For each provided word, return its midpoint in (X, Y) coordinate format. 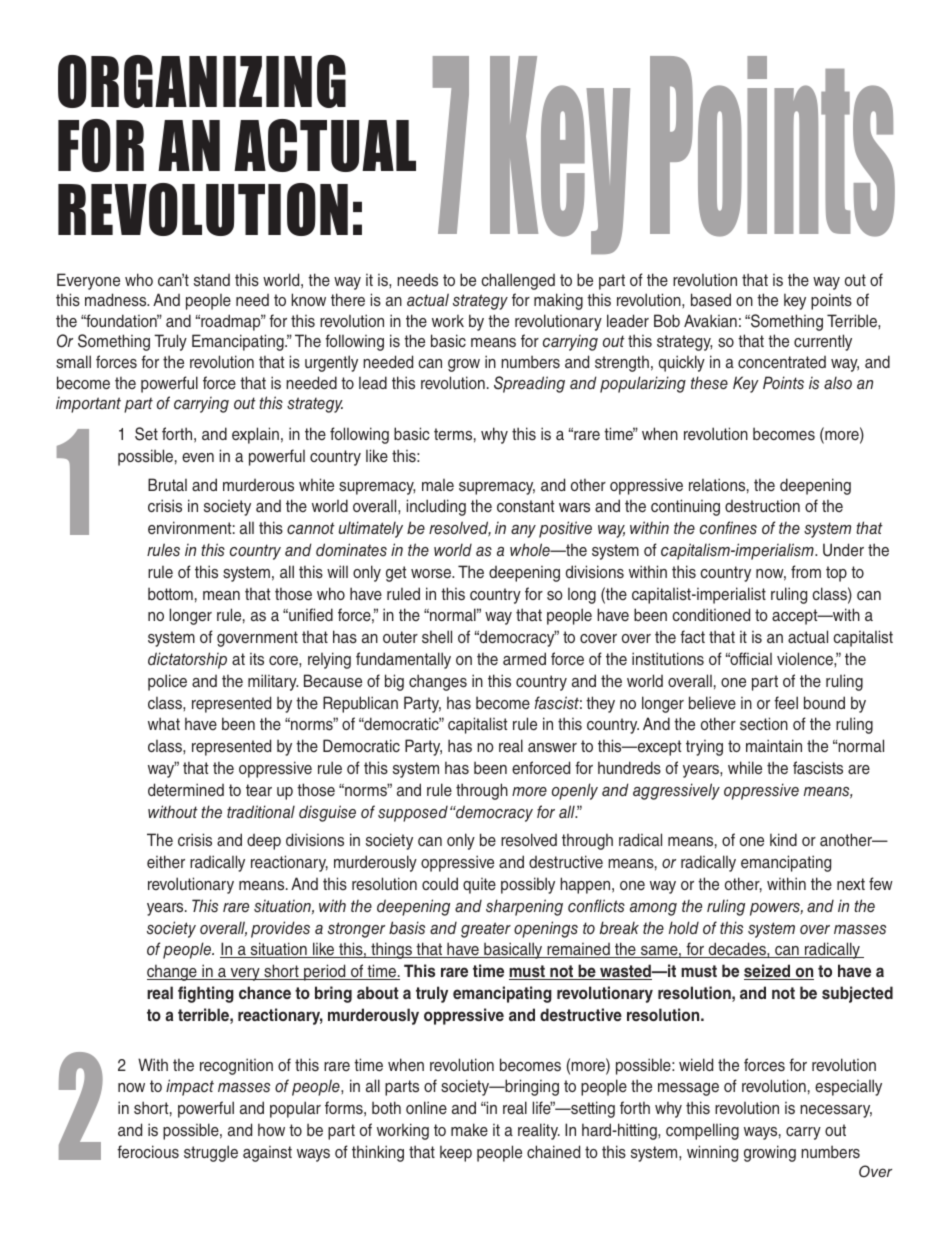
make (469, 1129)
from (806, 571)
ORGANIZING (202, 81)
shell (437, 637)
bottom (170, 593)
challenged (518, 281)
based (711, 299)
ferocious (148, 1152)
